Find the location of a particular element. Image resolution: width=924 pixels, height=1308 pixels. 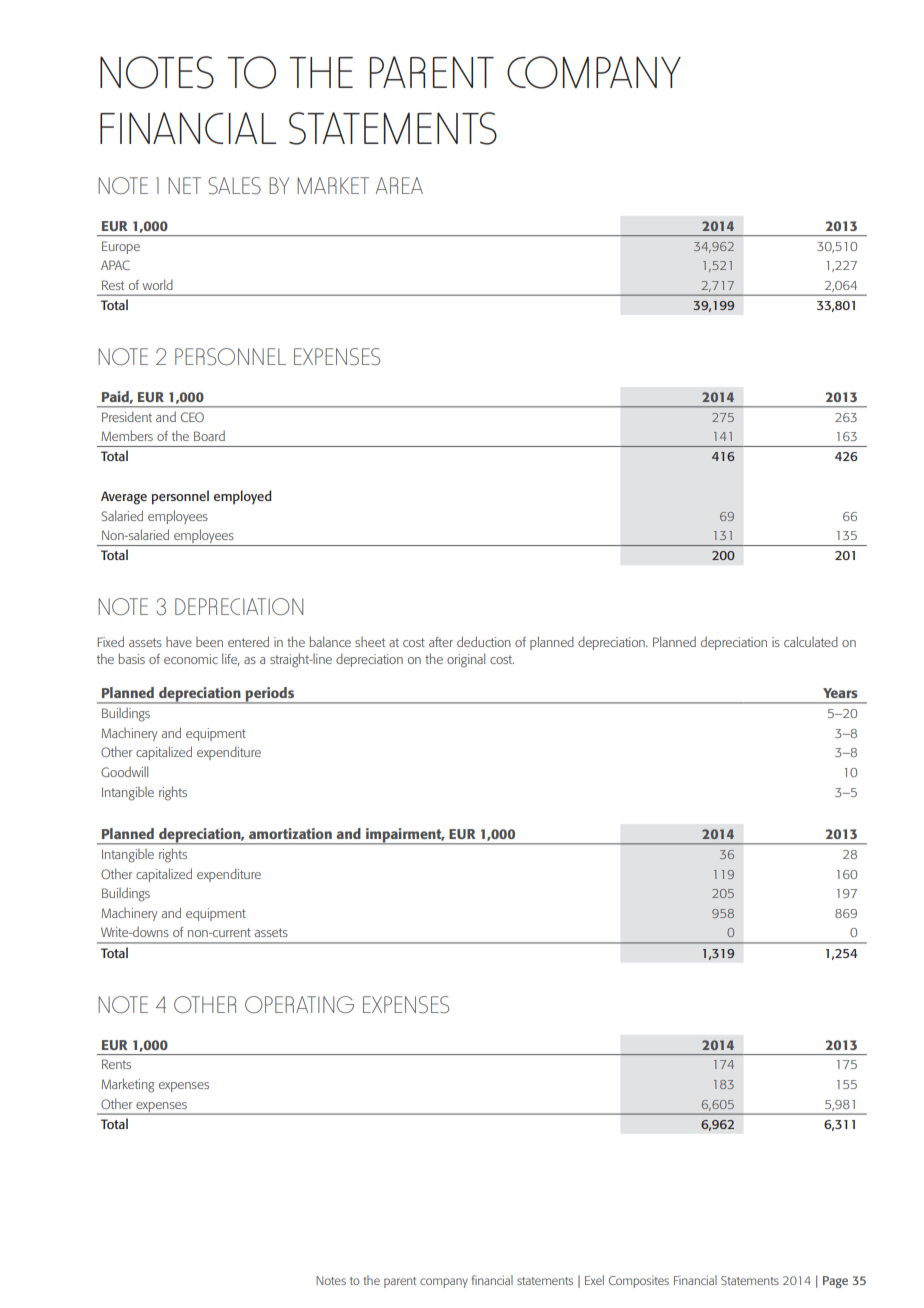

SALES is located at coordinates (234, 185).
